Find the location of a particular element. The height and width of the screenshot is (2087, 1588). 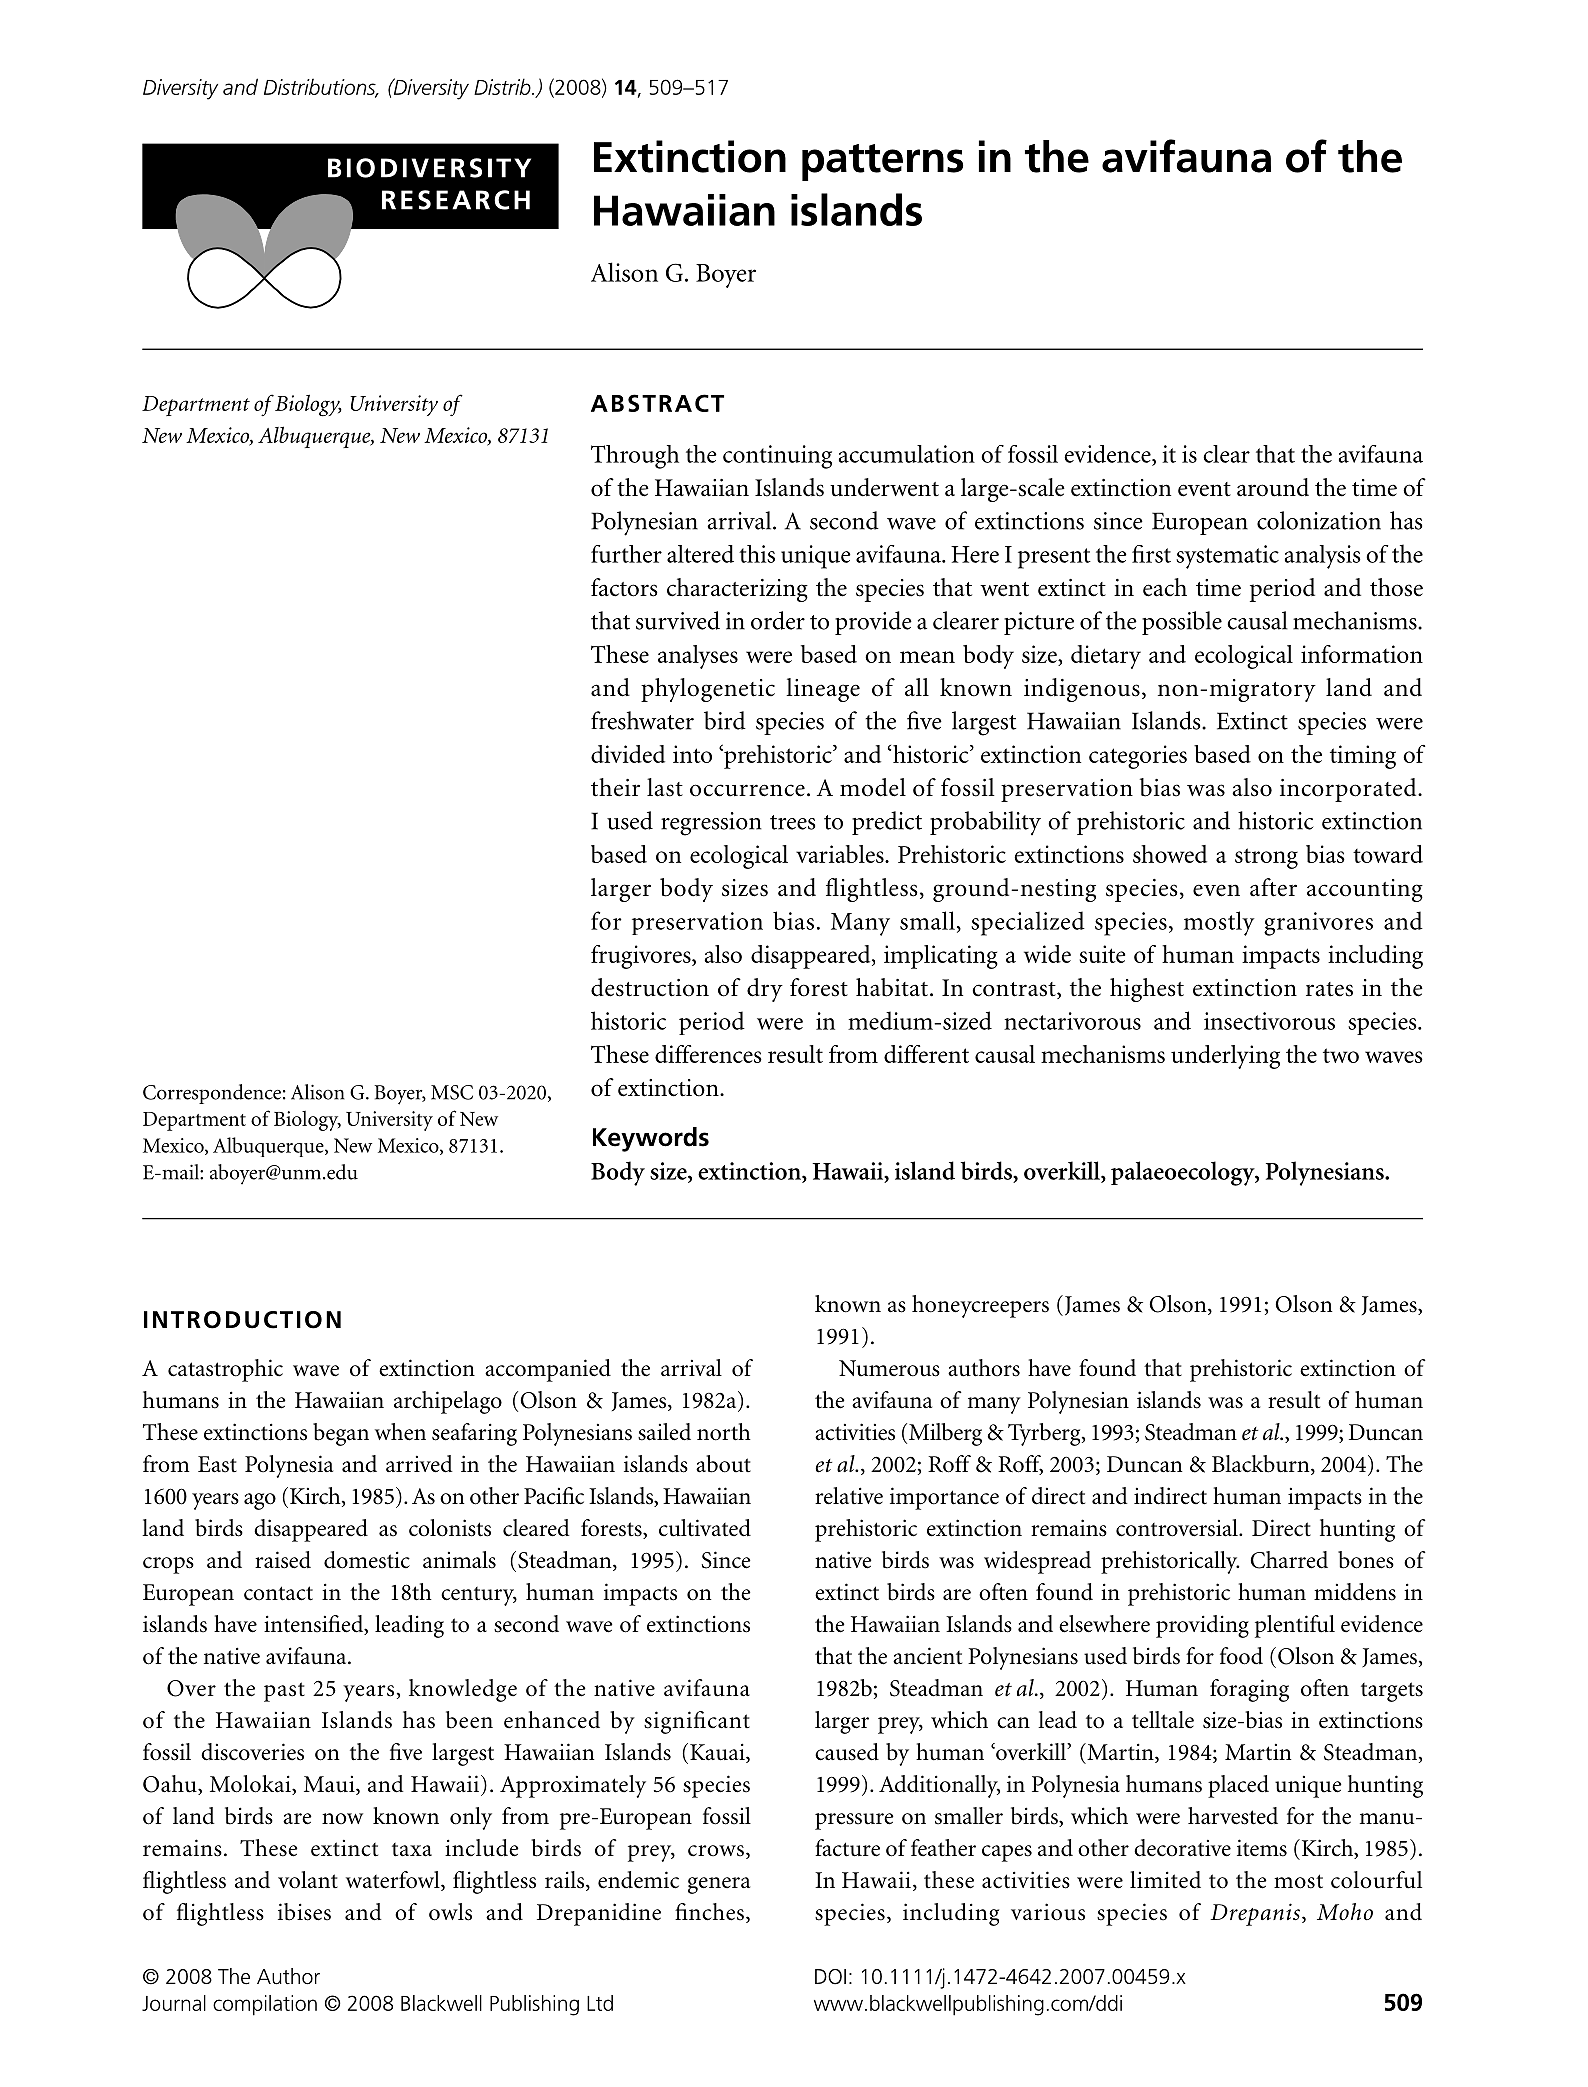

factors is located at coordinates (624, 587).
